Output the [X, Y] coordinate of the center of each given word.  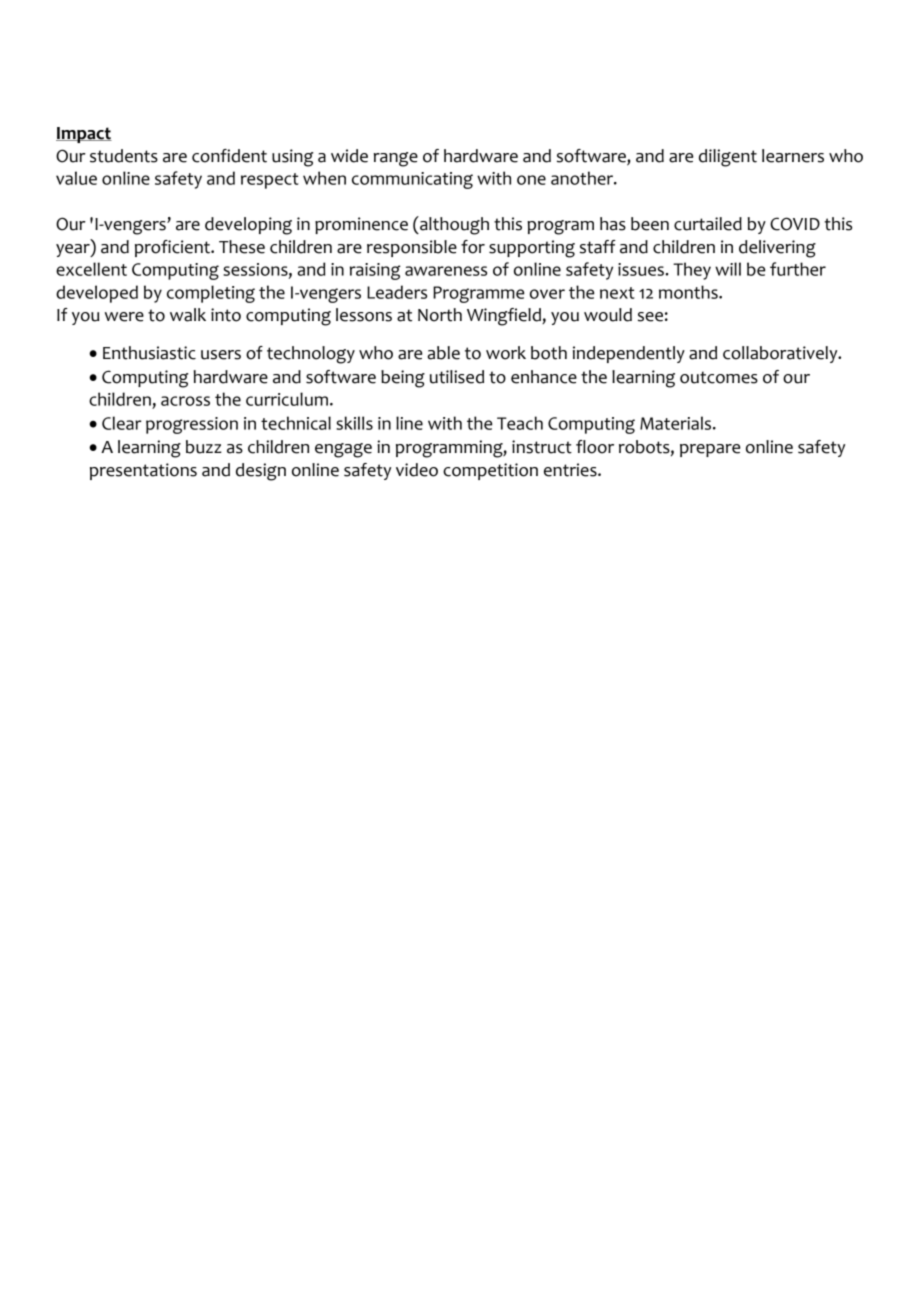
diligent [728, 158]
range [396, 159]
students [124, 156]
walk [188, 315]
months [689, 292]
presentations [143, 471]
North [440, 315]
